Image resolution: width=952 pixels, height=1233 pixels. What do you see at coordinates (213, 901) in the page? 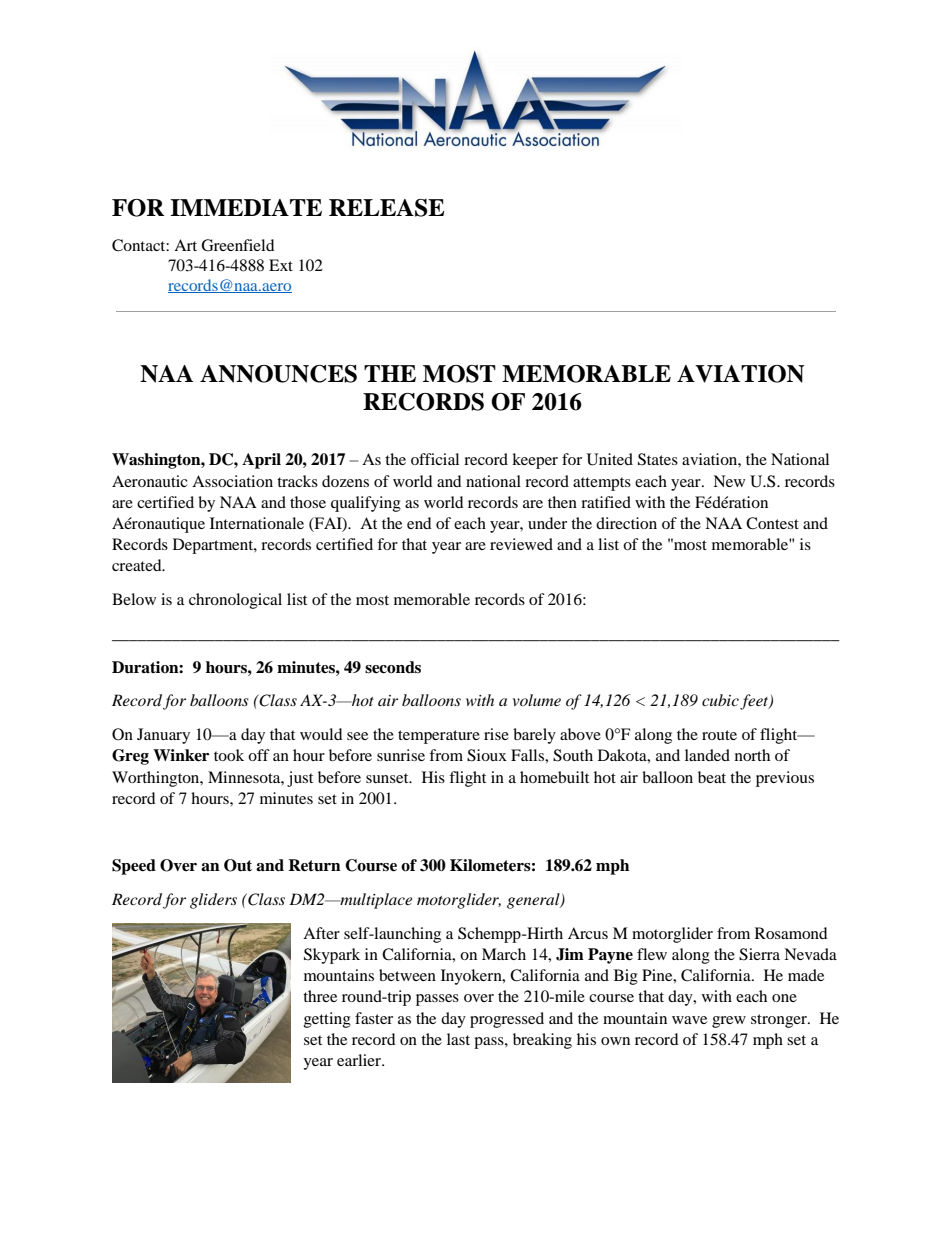
I see `gliders` at bounding box center [213, 901].
